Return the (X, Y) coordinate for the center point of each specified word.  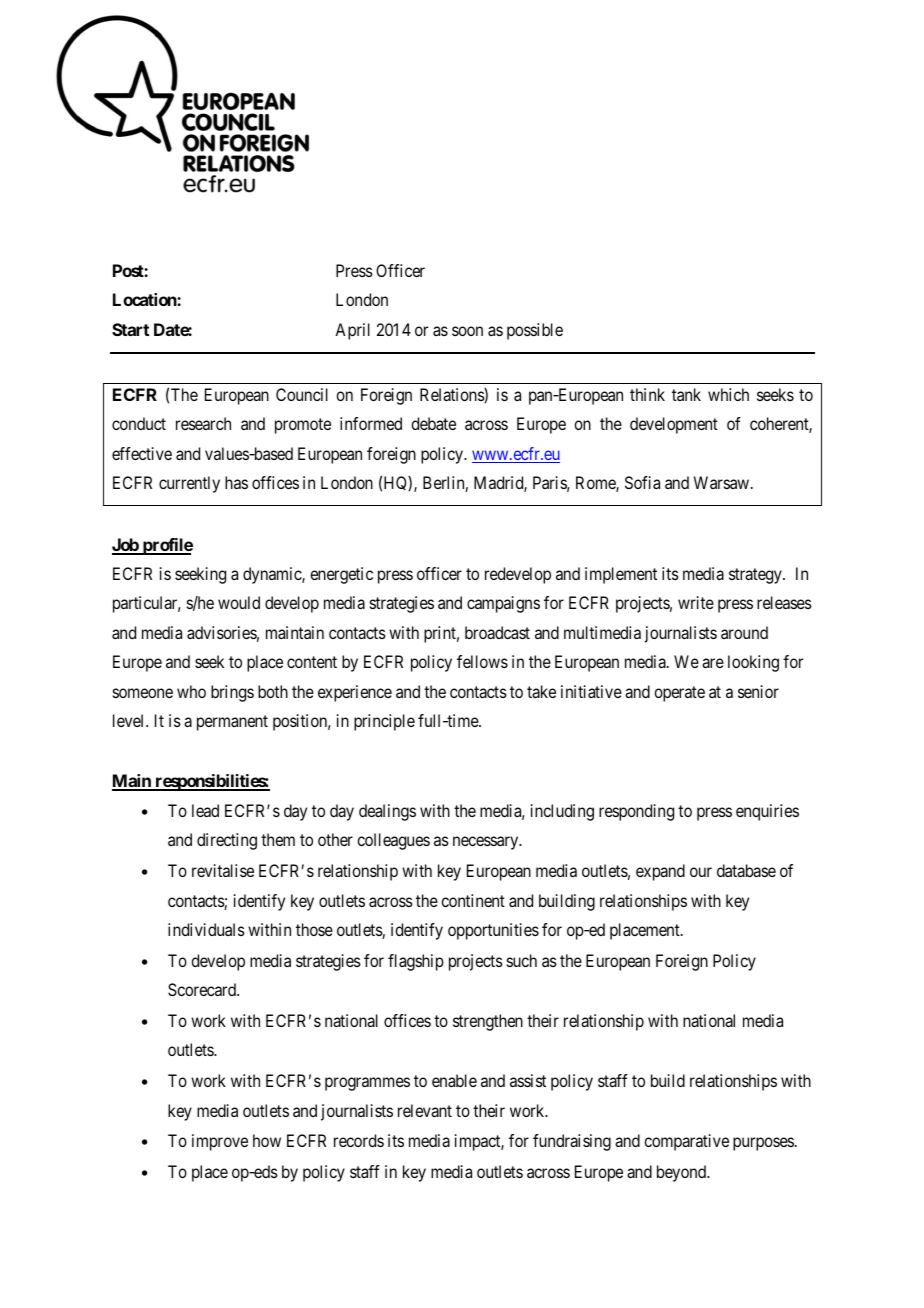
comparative (686, 1142)
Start (130, 329)
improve (220, 1142)
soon (467, 331)
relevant (425, 1110)
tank (686, 394)
